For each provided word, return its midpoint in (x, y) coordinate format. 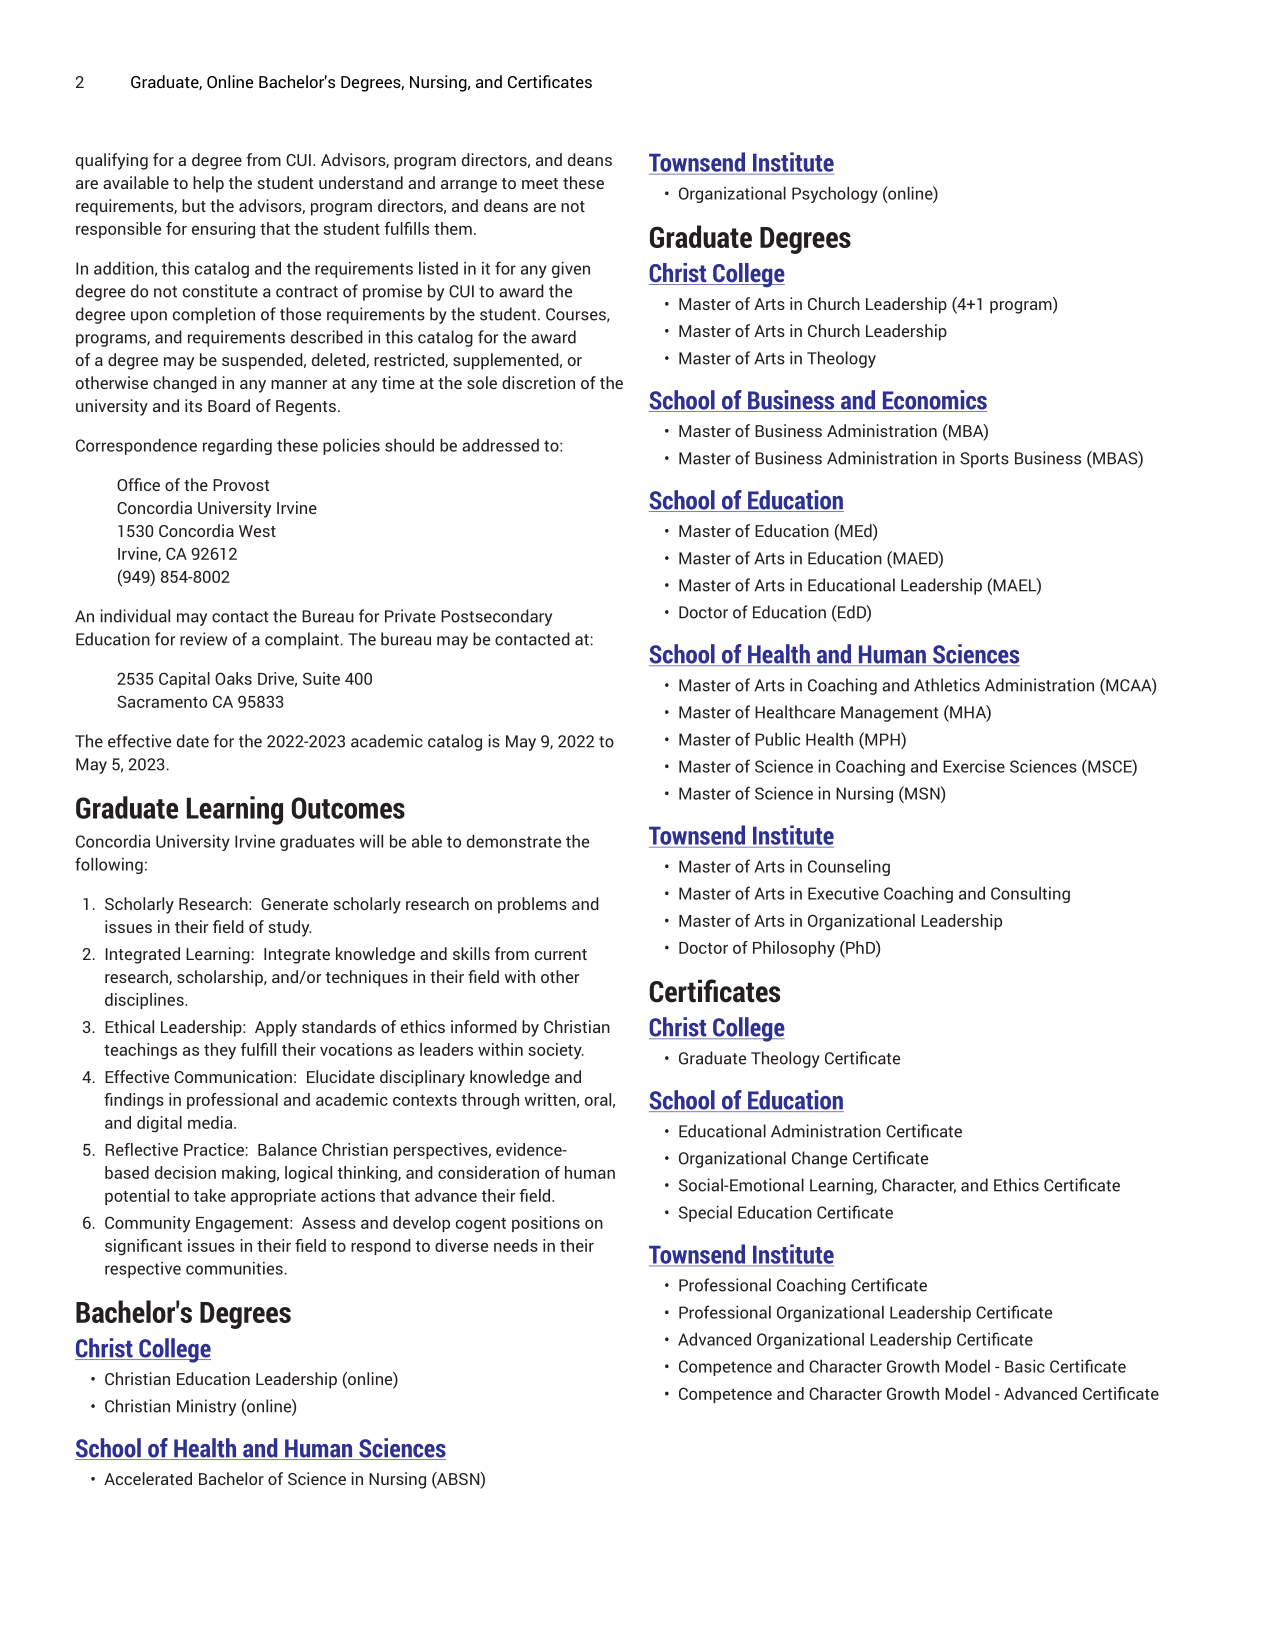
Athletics (947, 685)
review (203, 639)
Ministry (206, 1407)
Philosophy (794, 949)
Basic (1025, 1366)
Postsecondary (496, 617)
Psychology (835, 195)
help (208, 184)
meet (540, 183)
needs (516, 1245)
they (220, 1051)
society (556, 1051)
